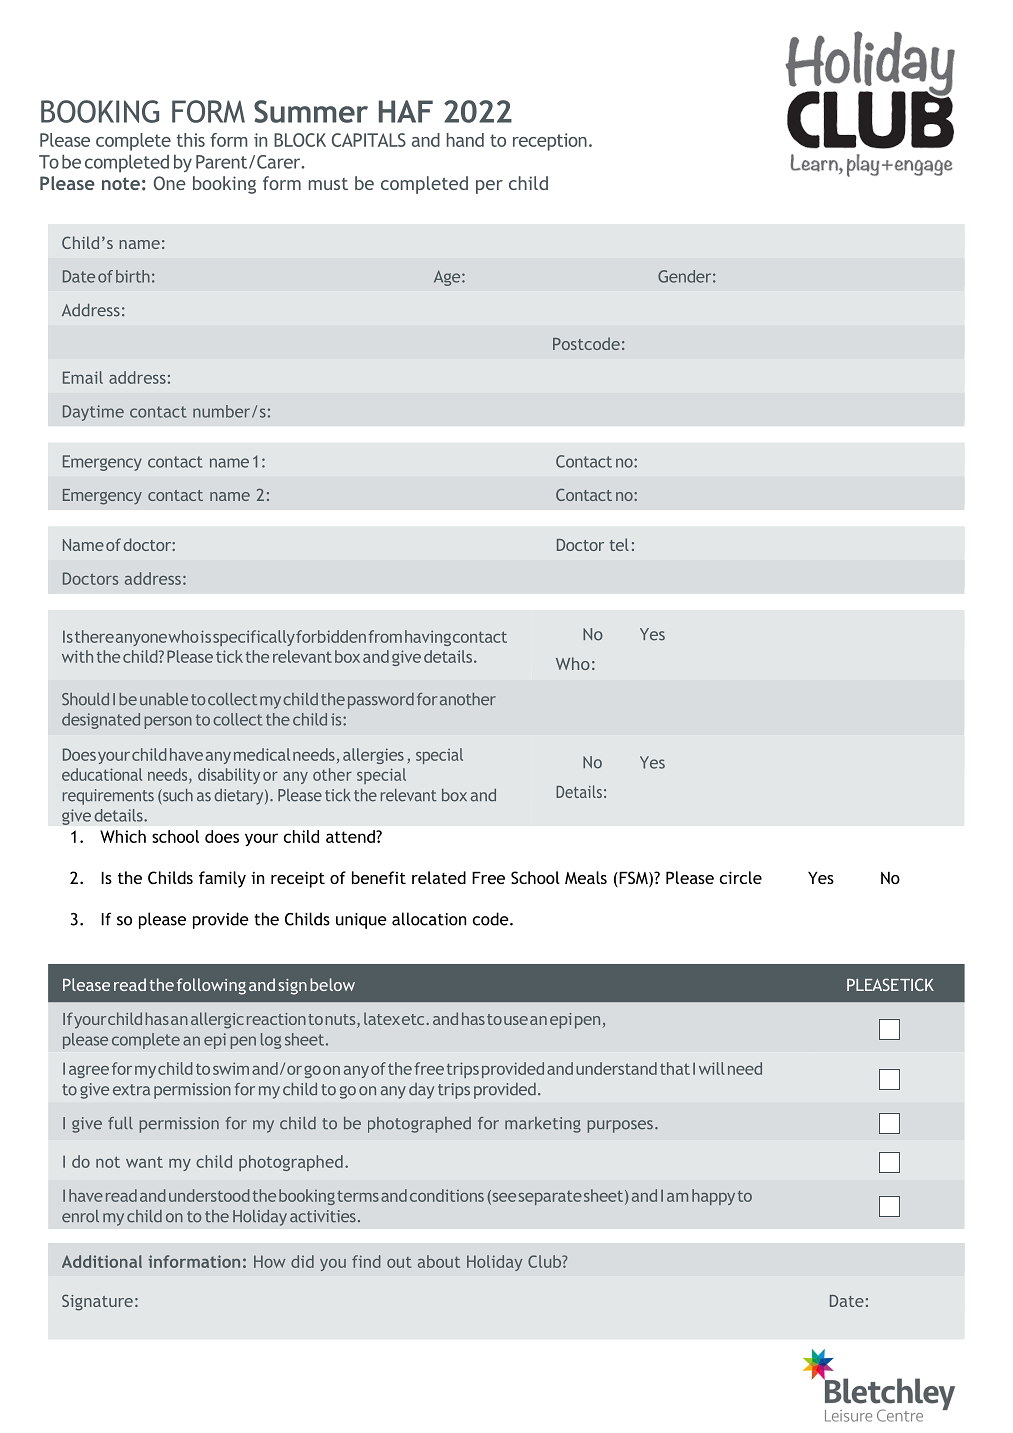 This screenshot has width=1013, height=1433. Describe the element at coordinates (586, 877) in the screenshot. I see `Meals` at that location.
